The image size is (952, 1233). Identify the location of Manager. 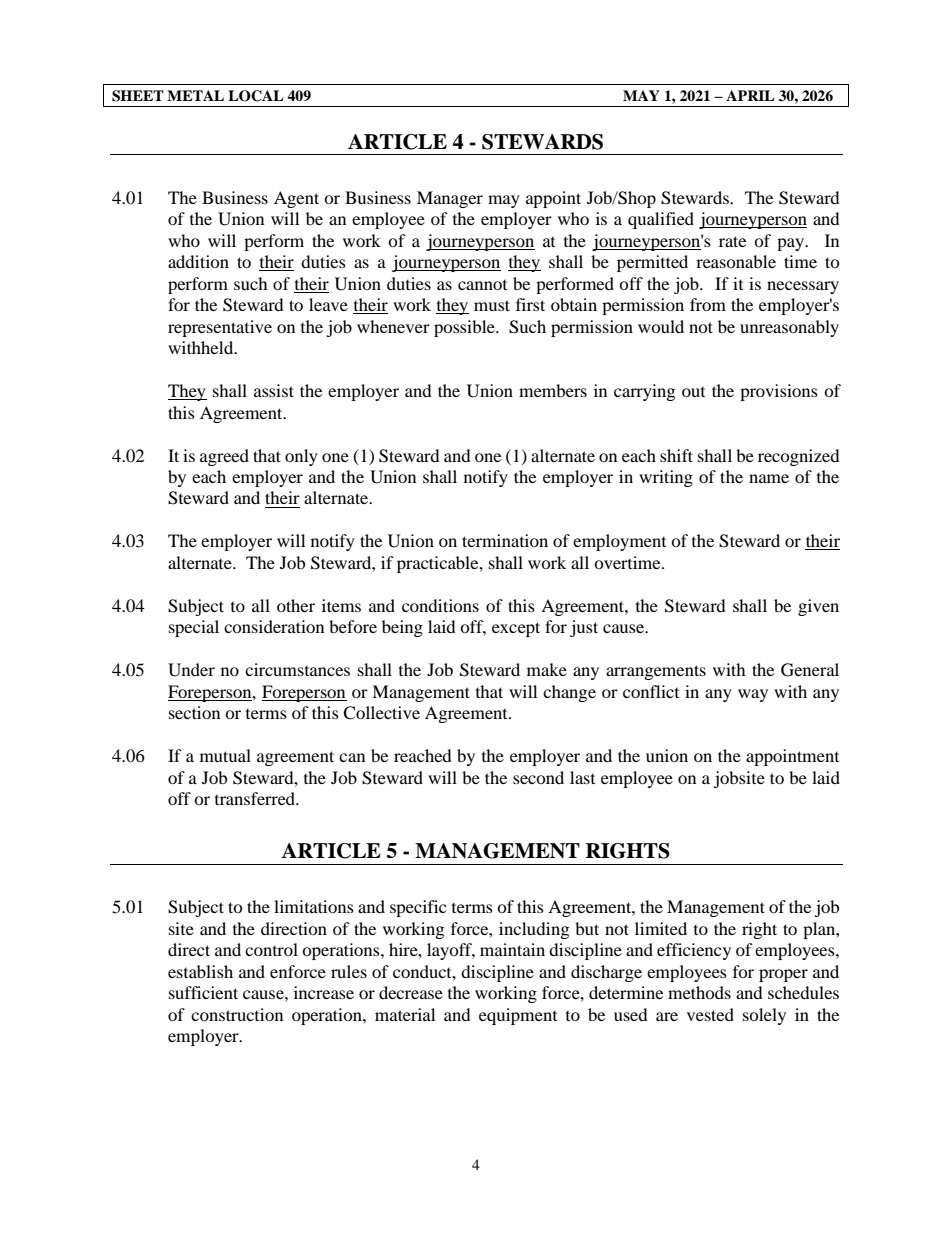
(450, 199).
